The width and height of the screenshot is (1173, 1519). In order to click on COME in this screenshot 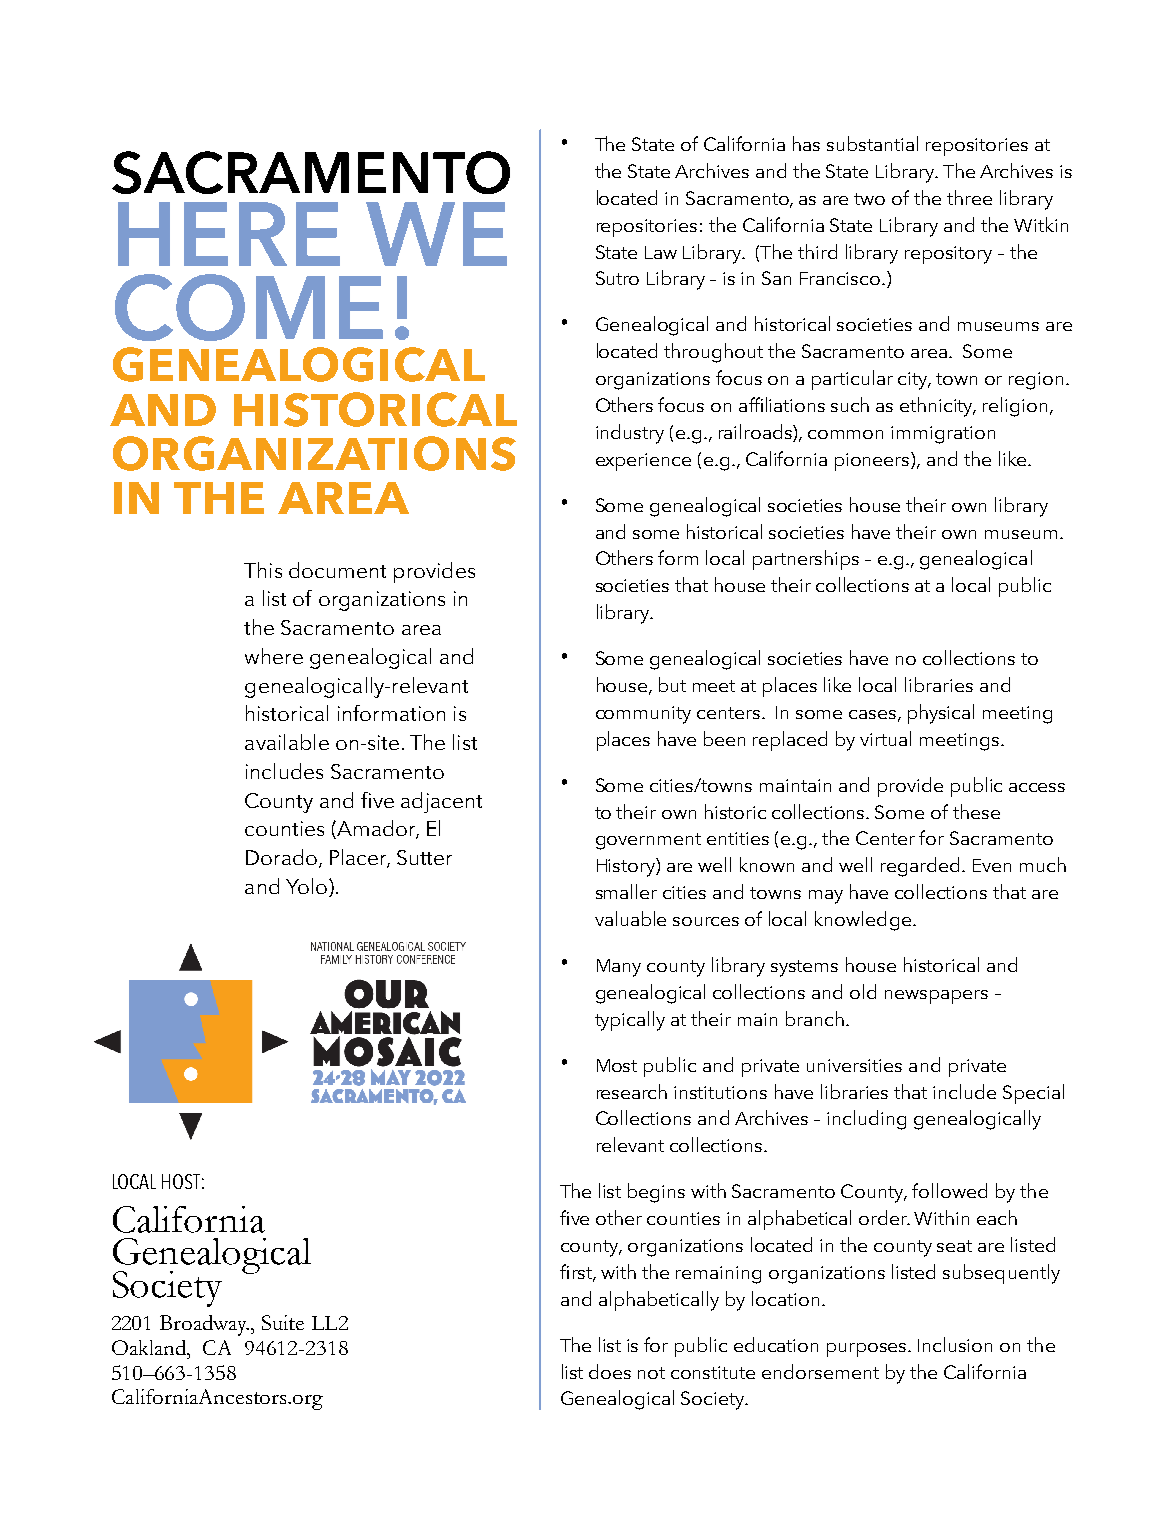, I will do `click(249, 307)`.
